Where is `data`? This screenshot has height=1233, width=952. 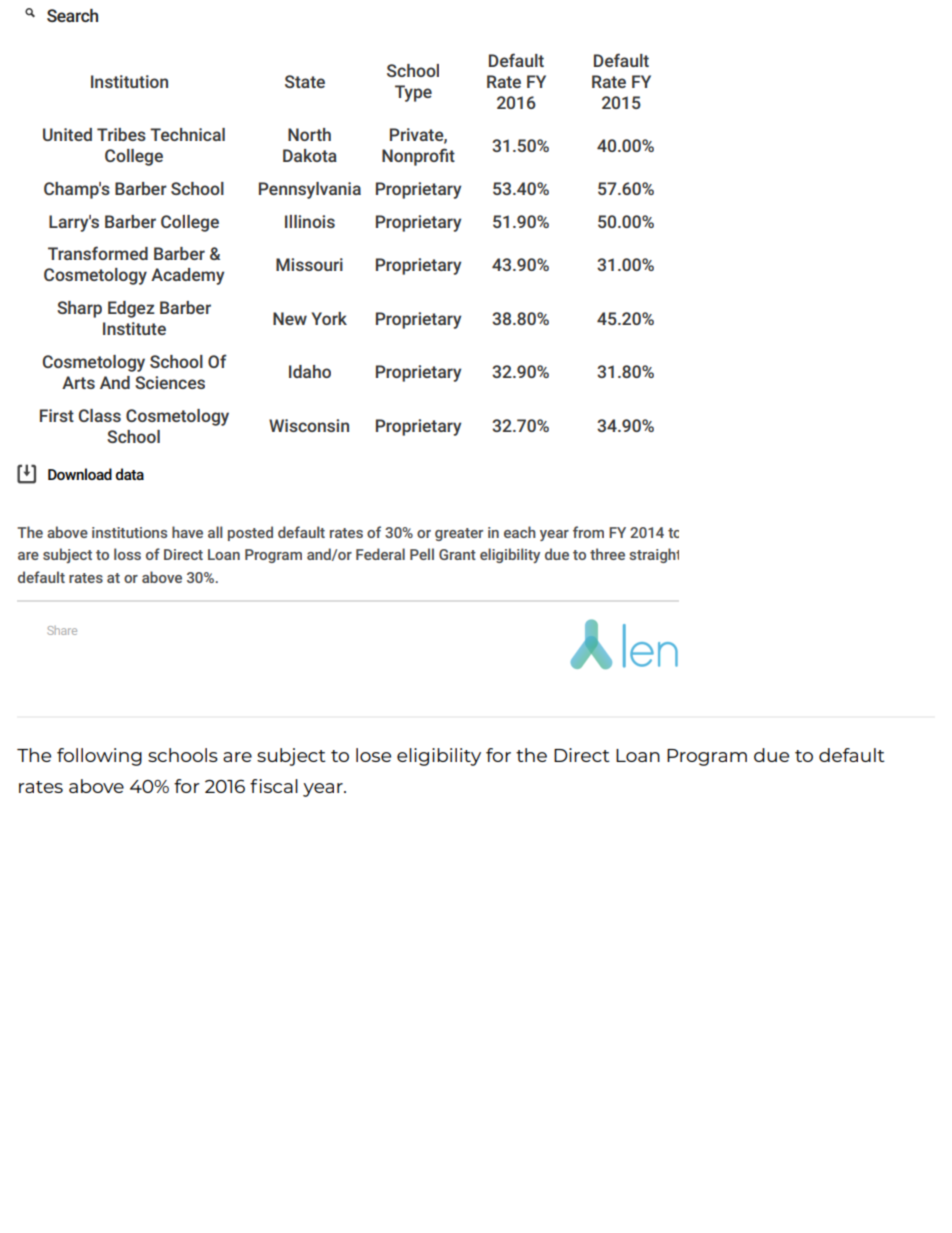 data is located at coordinates (130, 474).
